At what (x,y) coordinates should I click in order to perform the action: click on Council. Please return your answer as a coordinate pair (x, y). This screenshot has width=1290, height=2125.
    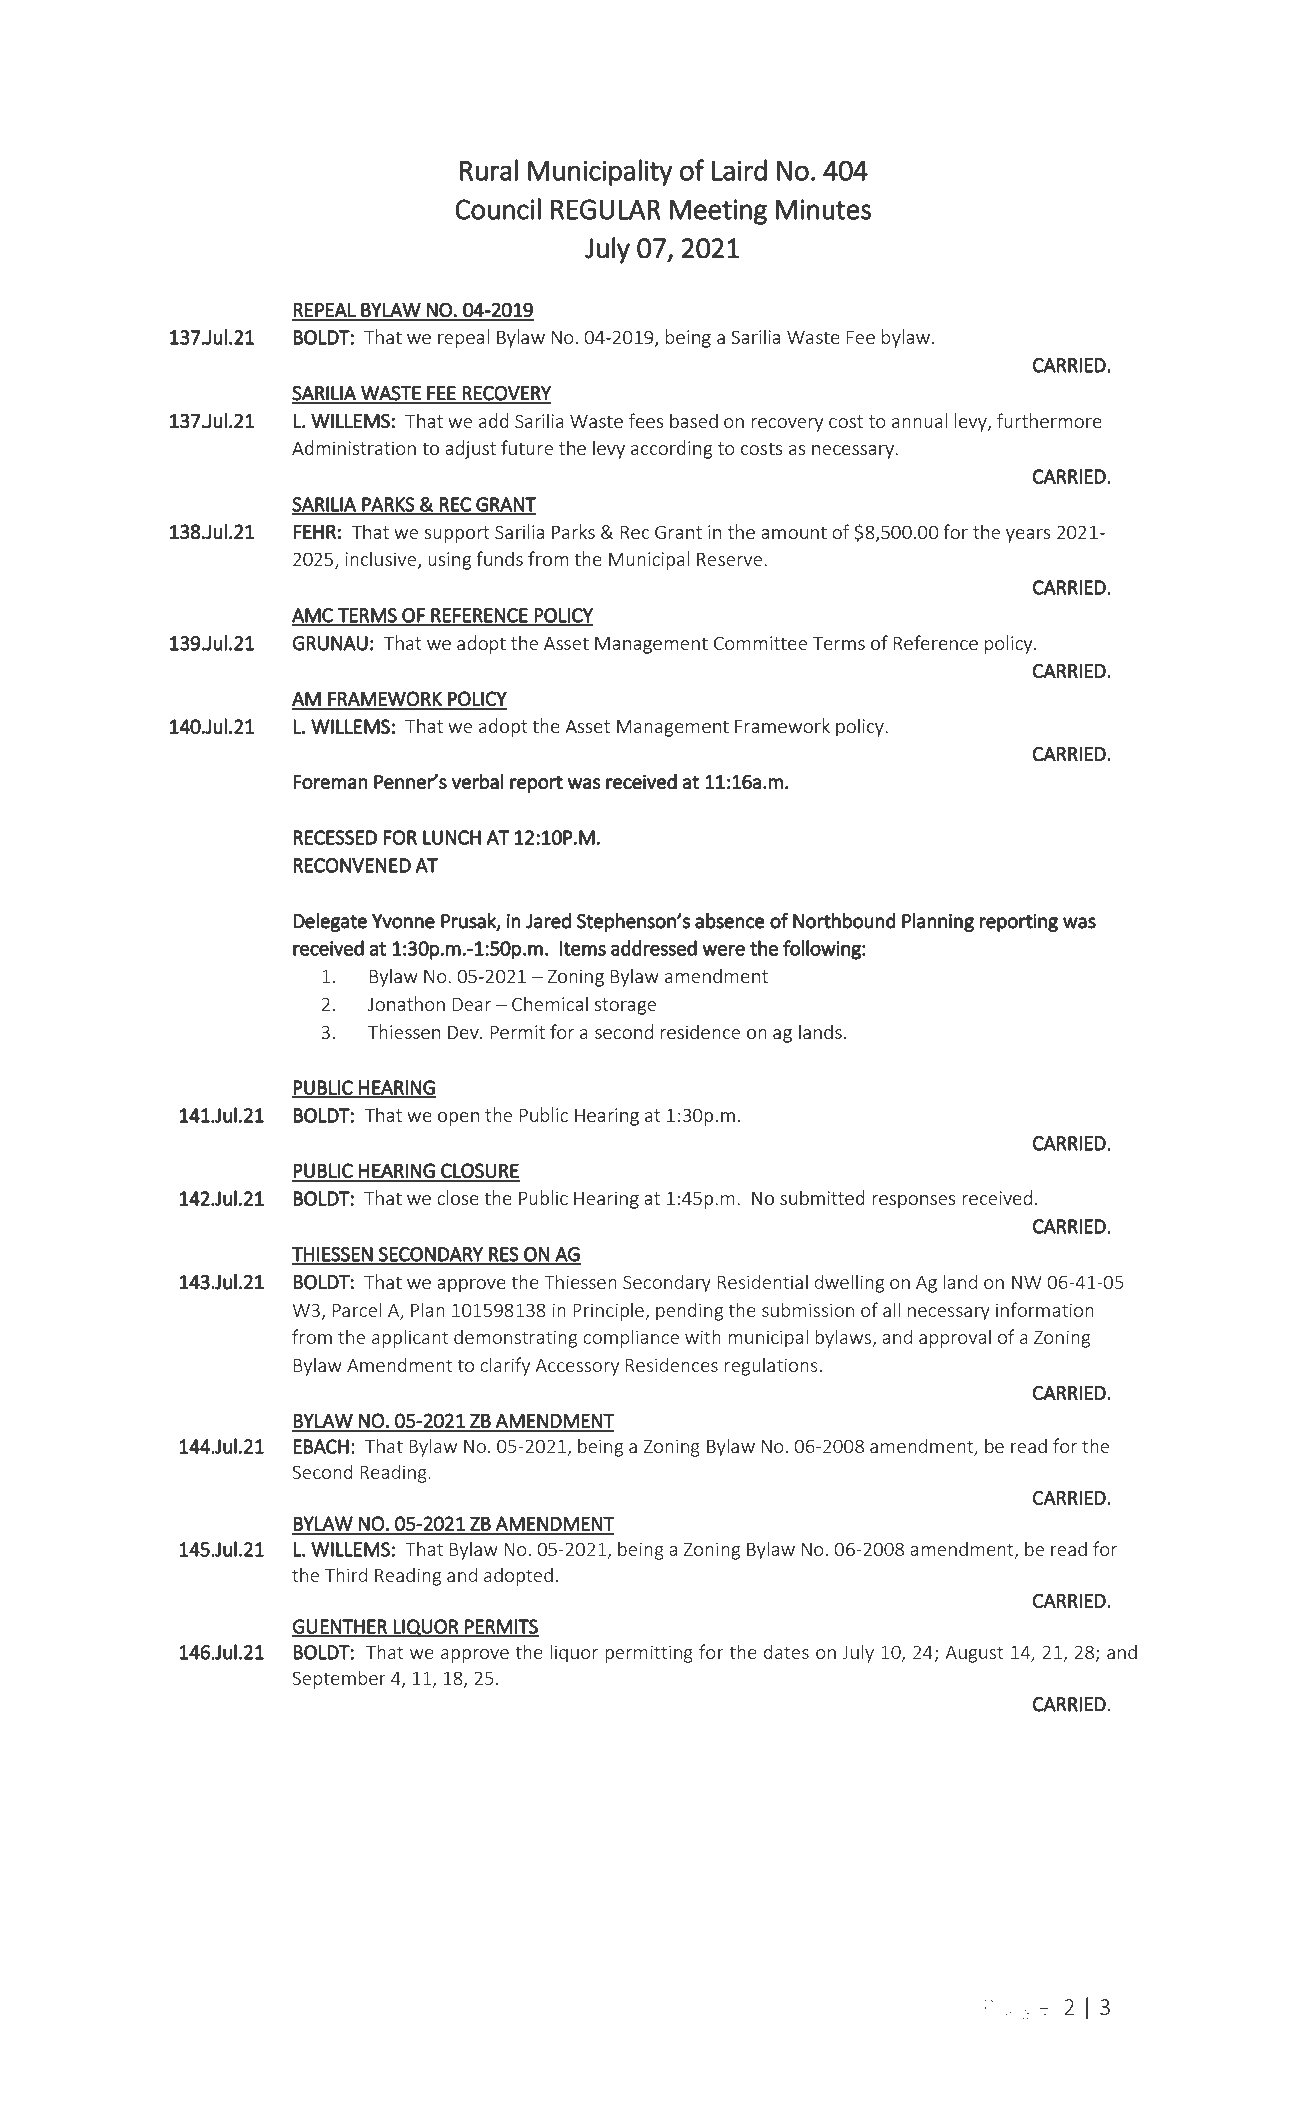
    Looking at the image, I should click on (498, 209).
